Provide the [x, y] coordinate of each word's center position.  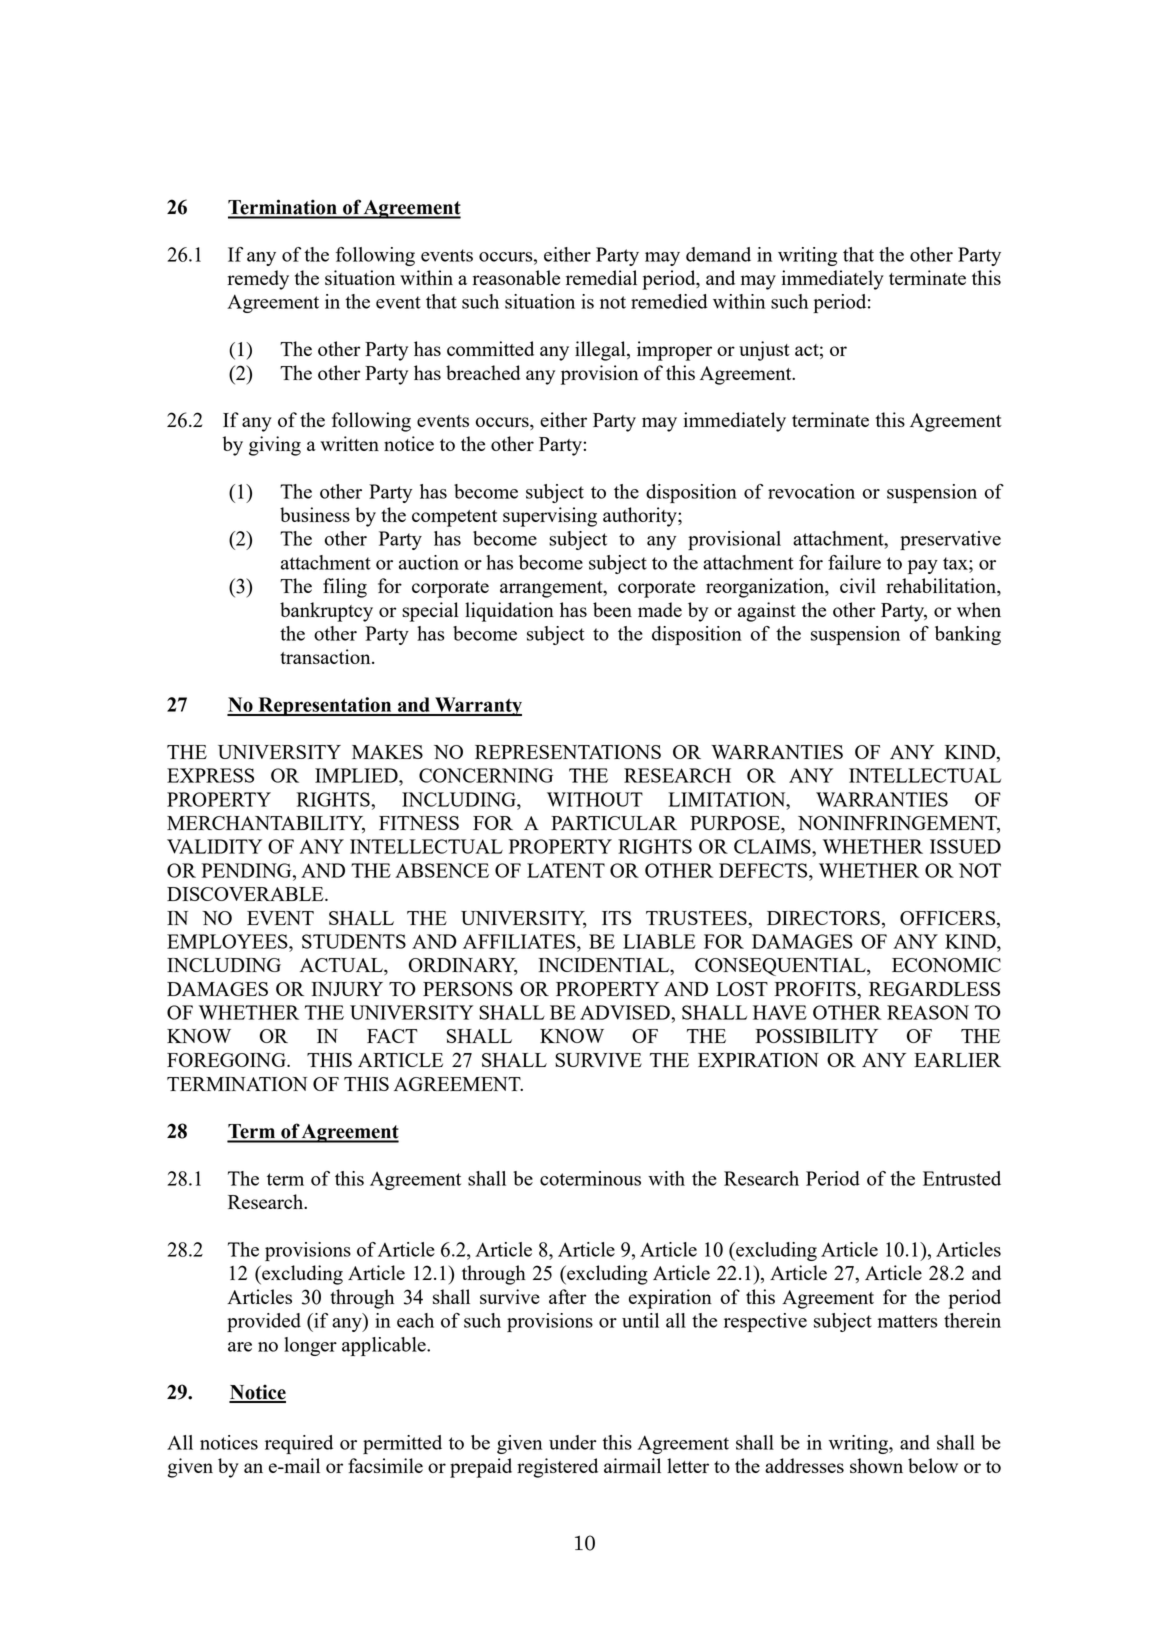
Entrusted [962, 1178]
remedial [601, 277]
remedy [258, 280]
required [299, 1444]
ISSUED [965, 846]
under [572, 1442]
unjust [764, 351]
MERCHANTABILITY [266, 824]
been [612, 609]
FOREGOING [227, 1060]
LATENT [566, 870]
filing [345, 588]
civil [858, 585]
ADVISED [626, 1012]
